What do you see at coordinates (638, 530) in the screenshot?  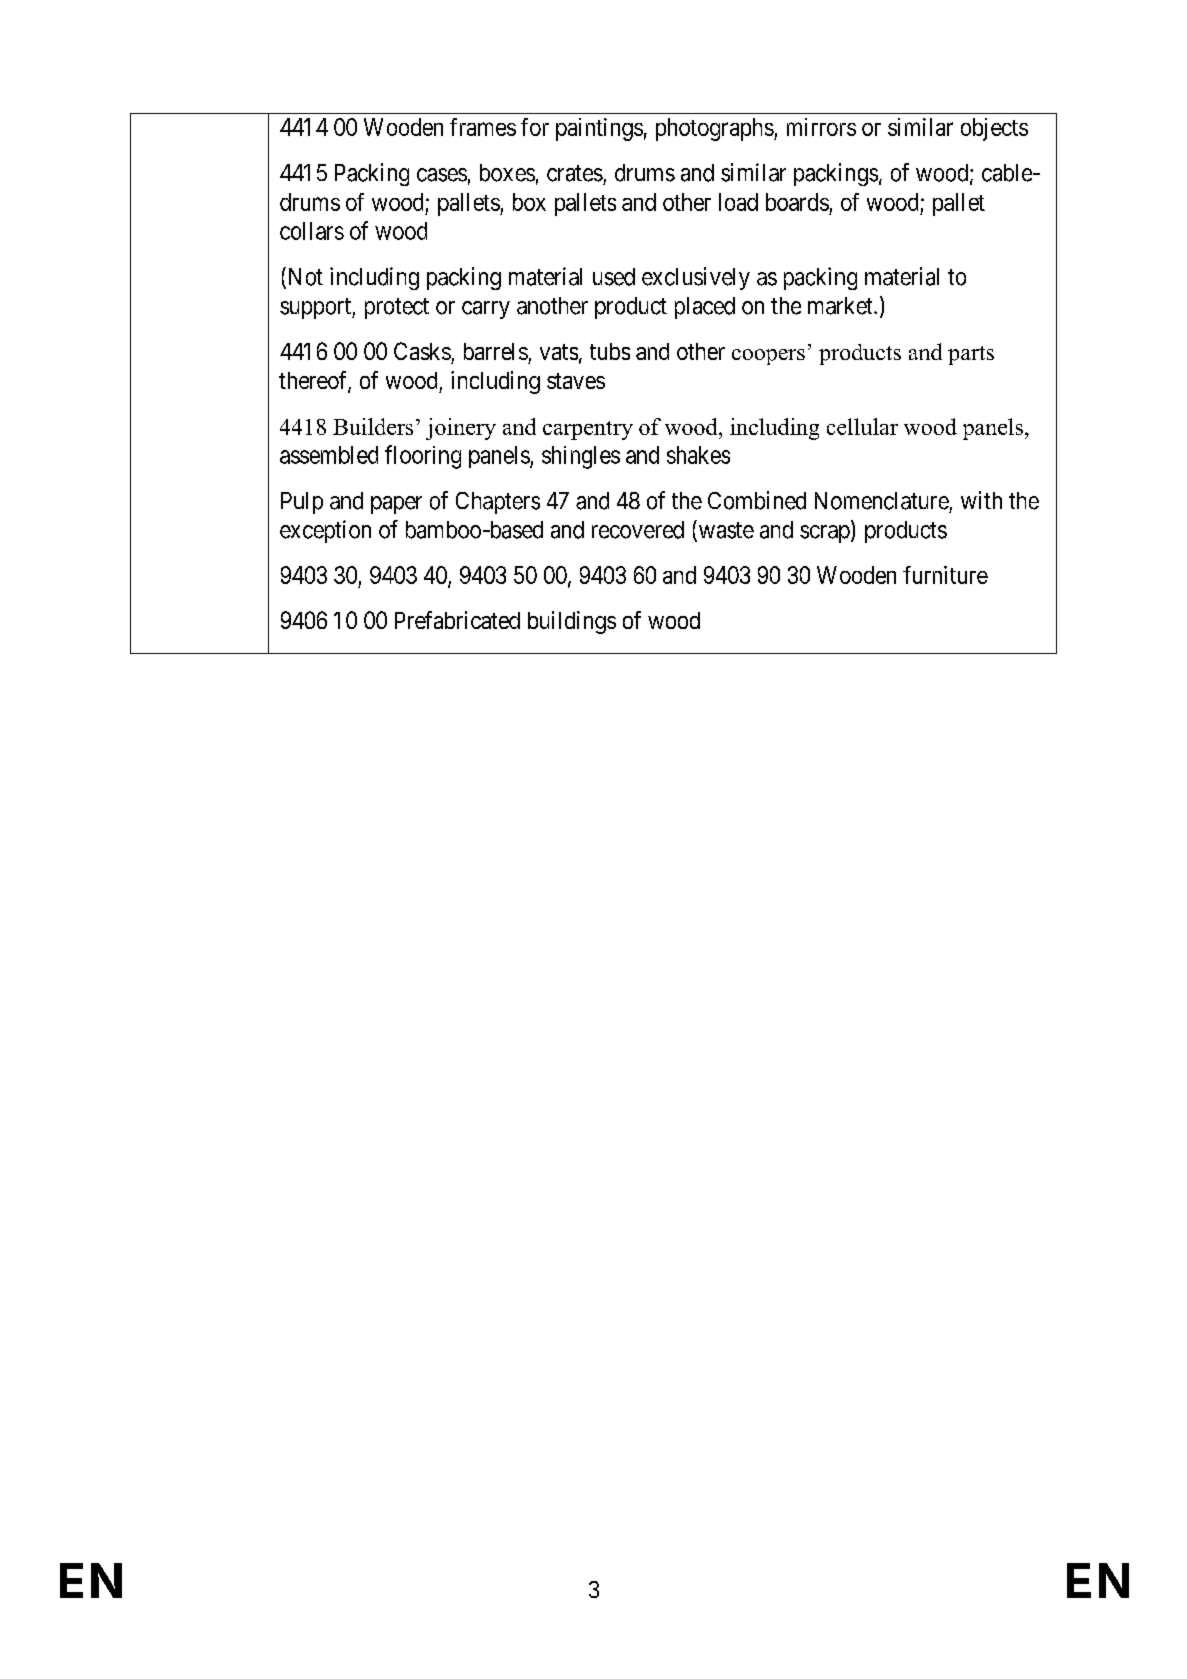 I see `recovered` at bounding box center [638, 530].
